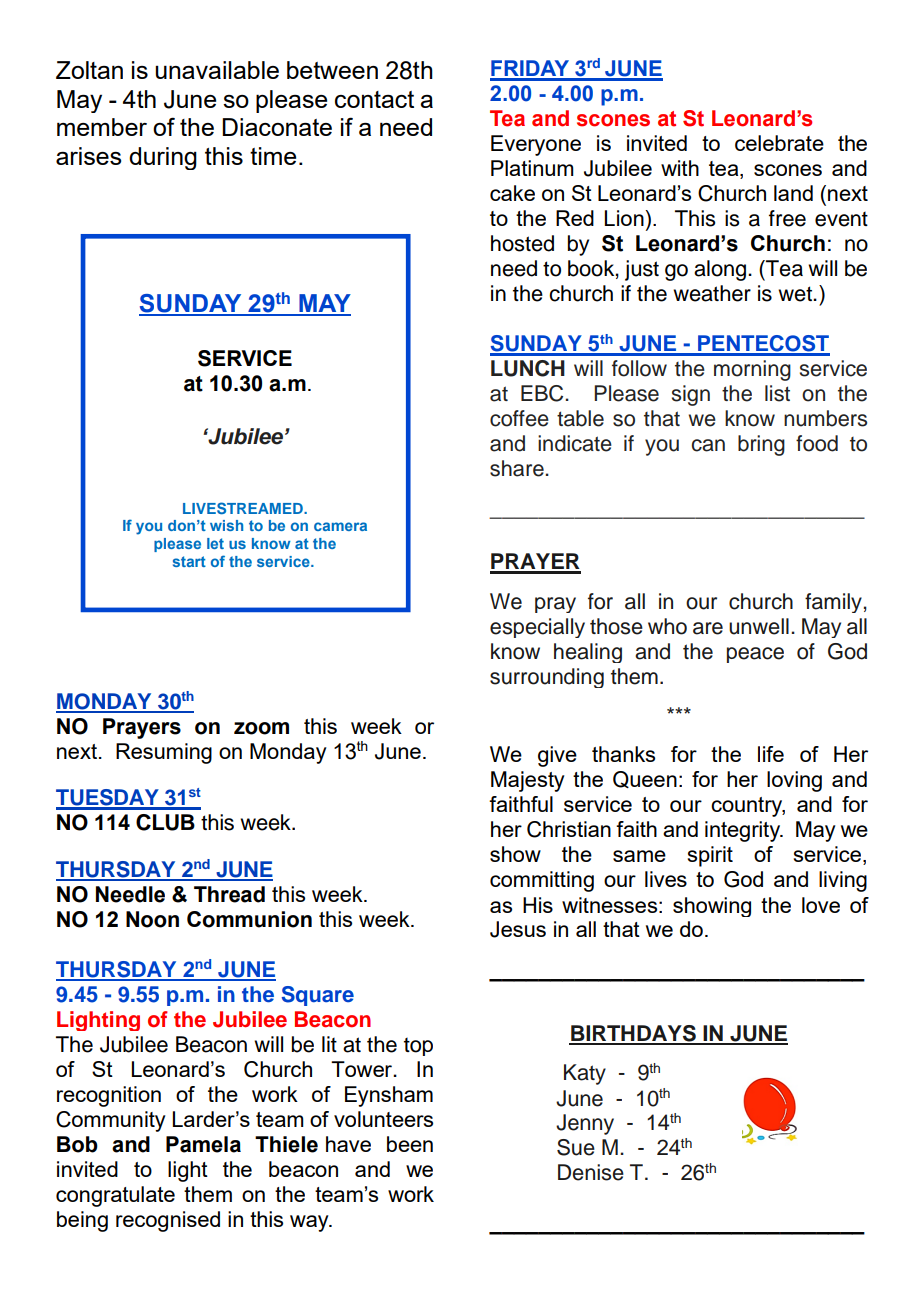 The width and height of the screenshot is (924, 1308). I want to click on integrity, so click(744, 831).
